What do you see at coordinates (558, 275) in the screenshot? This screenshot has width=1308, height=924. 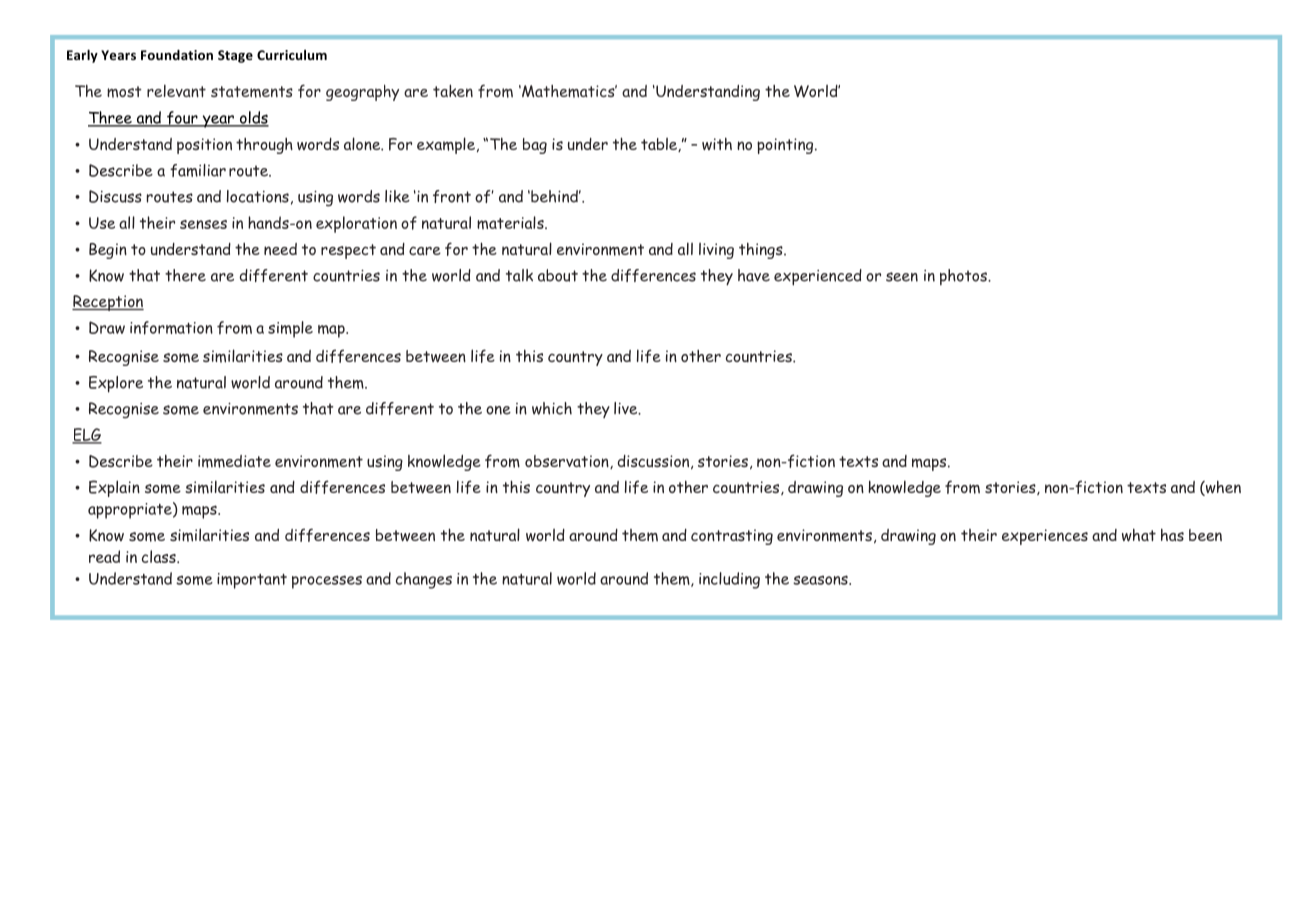 I see `about` at bounding box center [558, 275].
